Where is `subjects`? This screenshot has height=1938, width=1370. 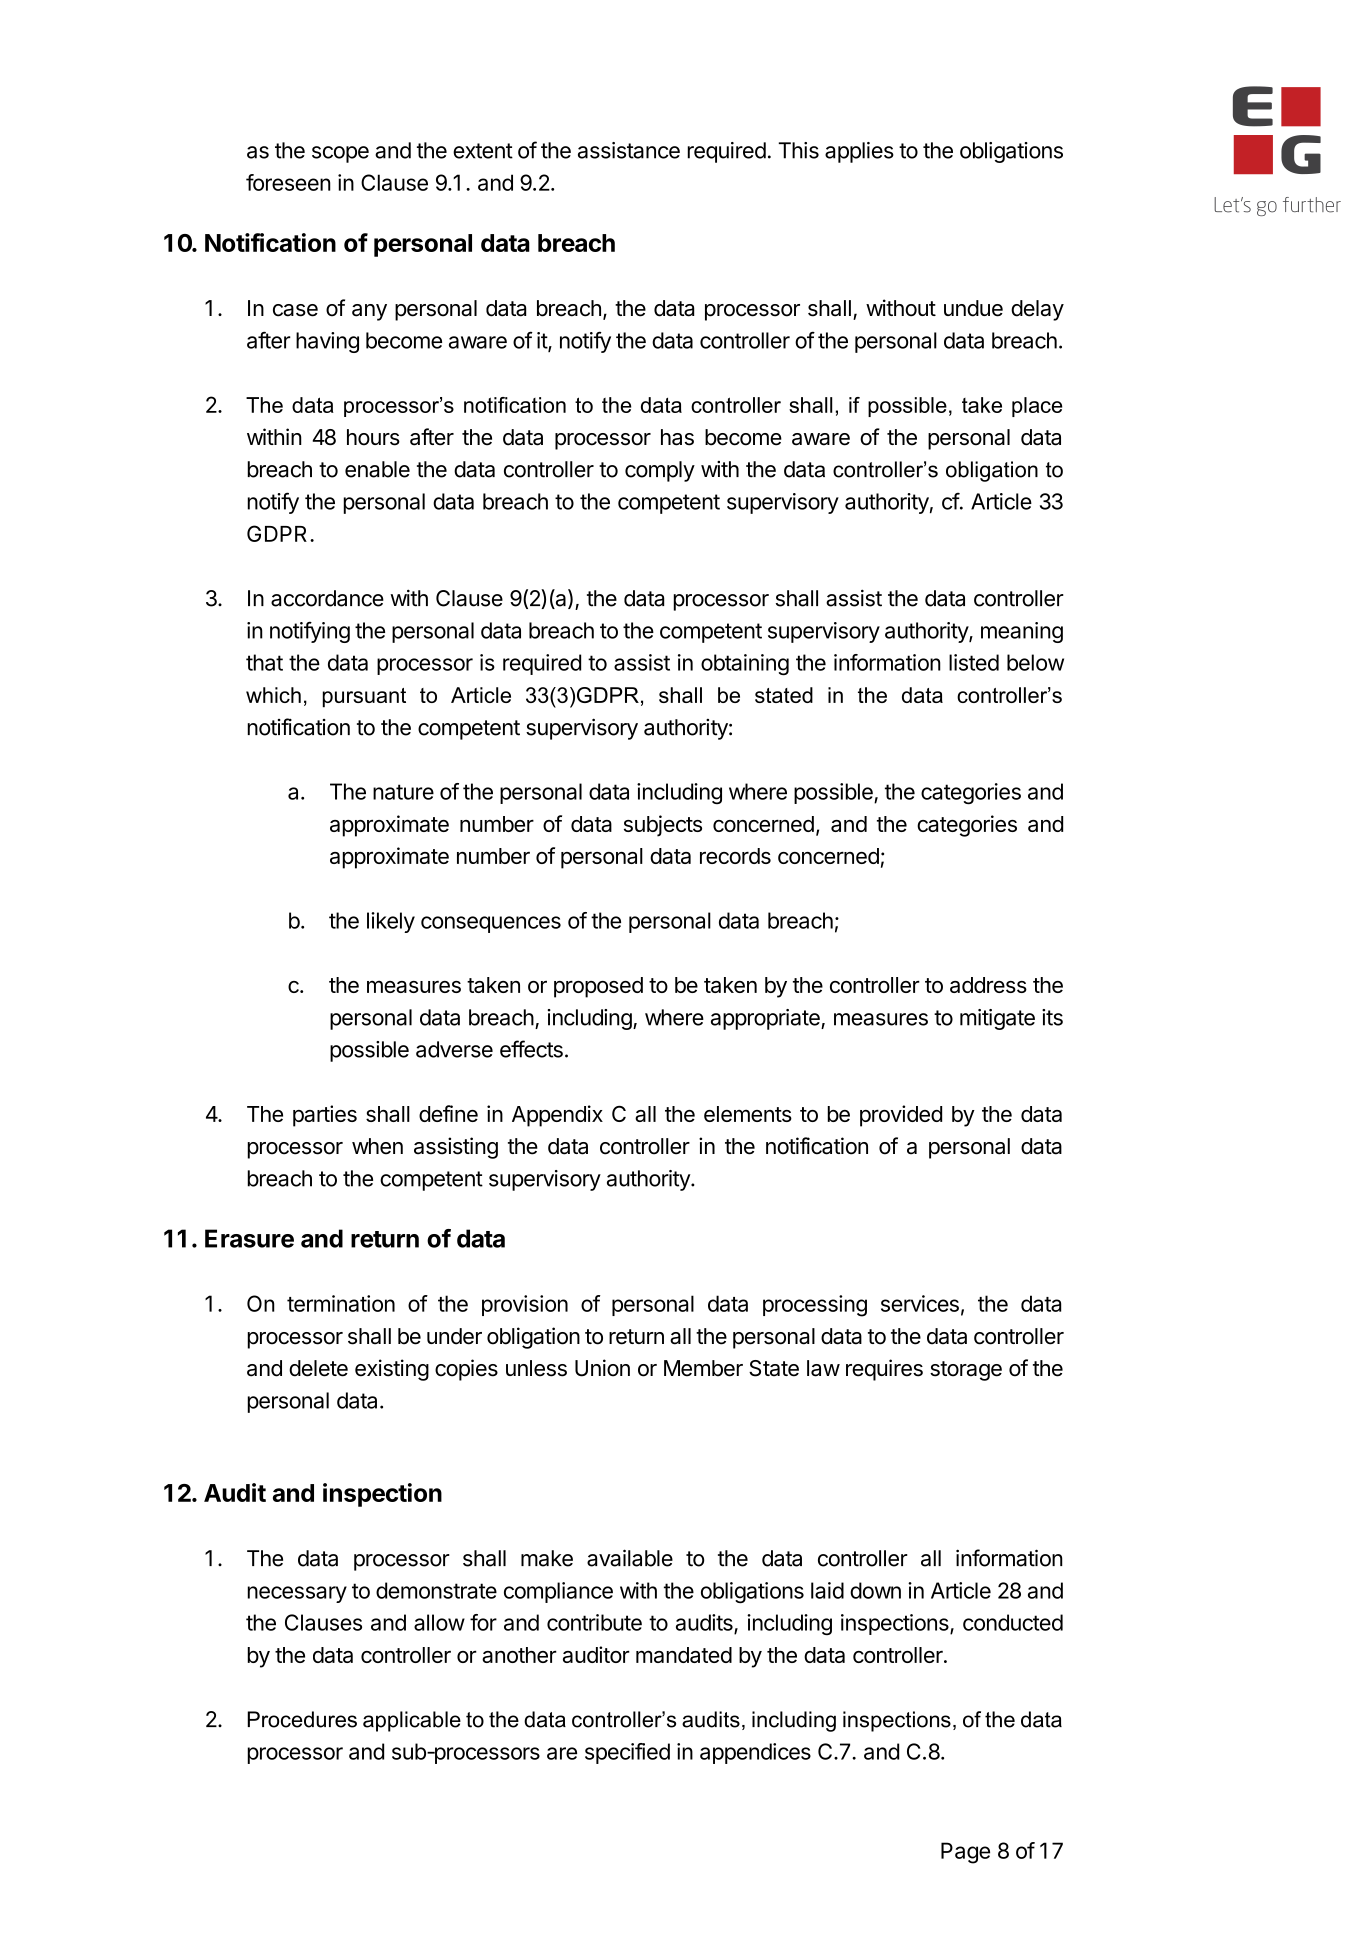
subjects is located at coordinates (663, 826).
